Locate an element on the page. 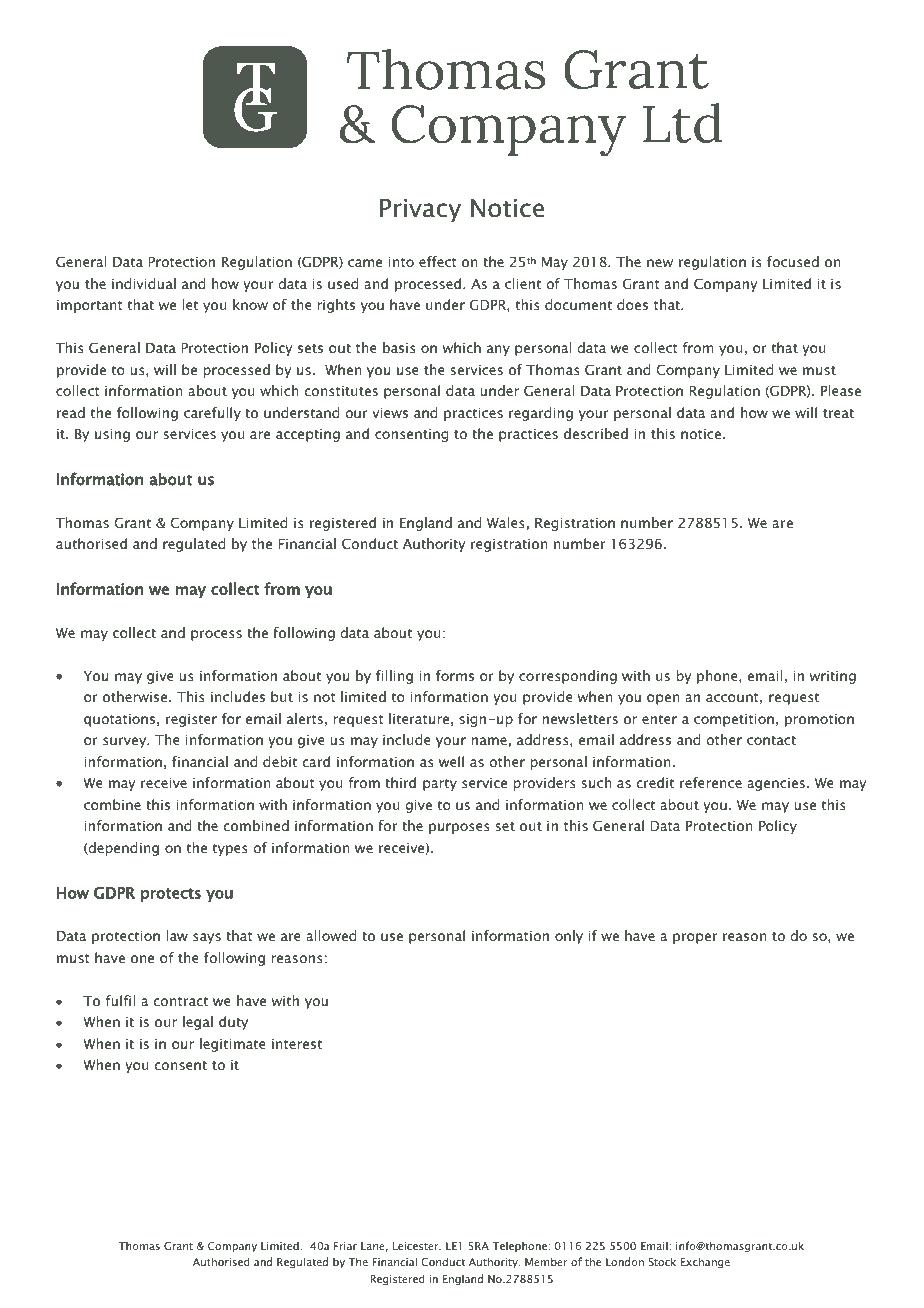 The height and width of the image is (1308, 924). does is located at coordinates (632, 304).
